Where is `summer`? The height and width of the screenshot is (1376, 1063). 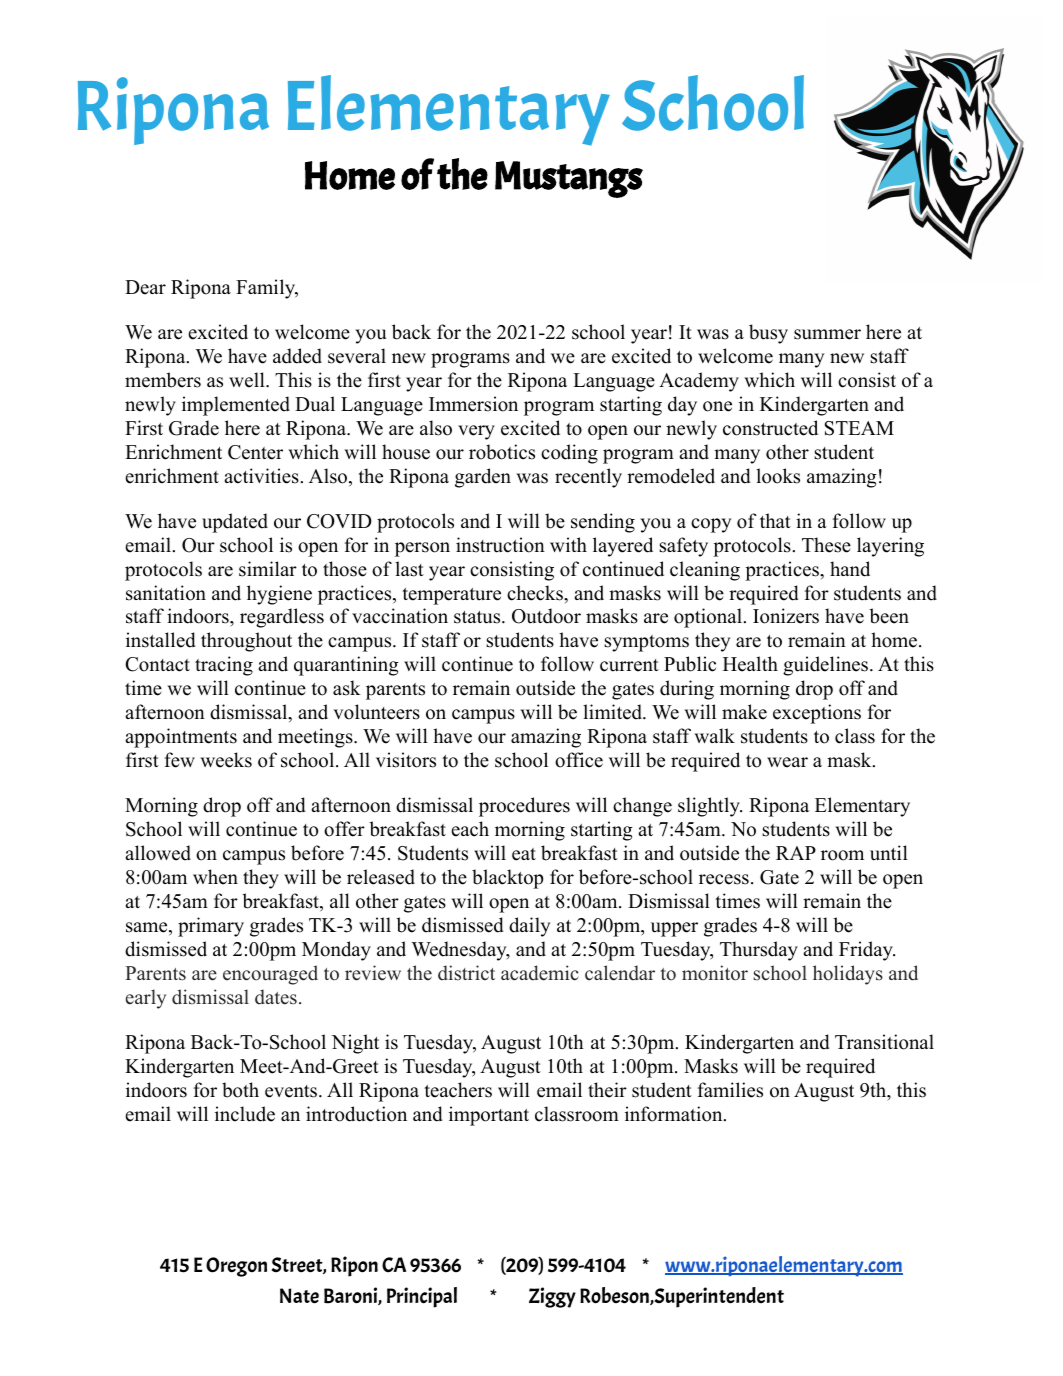
summer is located at coordinates (827, 334).
